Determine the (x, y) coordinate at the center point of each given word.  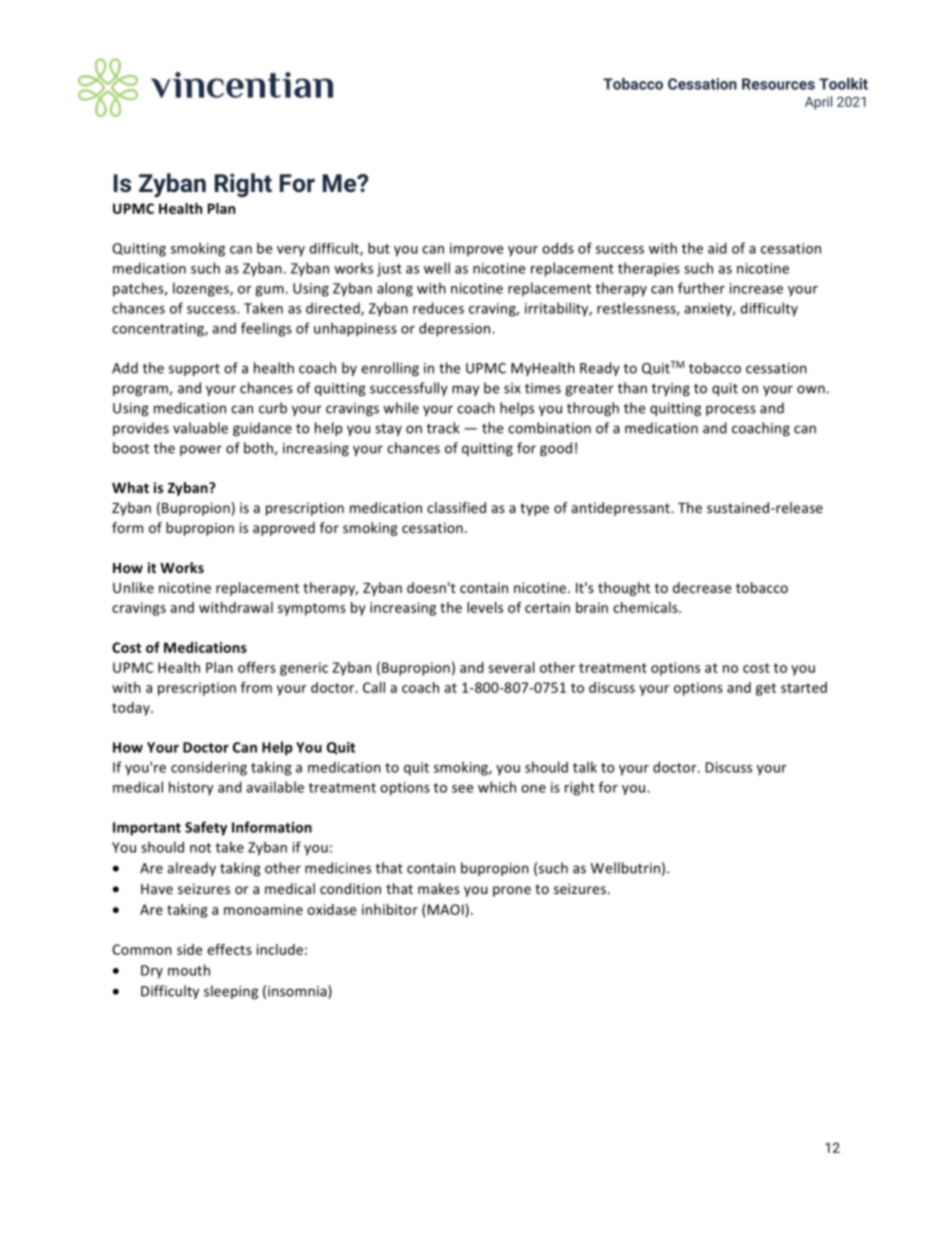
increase (756, 288)
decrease (702, 587)
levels (485, 607)
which (497, 787)
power (201, 450)
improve (476, 250)
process (731, 410)
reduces (438, 308)
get (766, 689)
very (291, 251)
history (191, 788)
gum (269, 291)
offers (257, 667)
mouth (189, 970)
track (443, 428)
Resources (778, 84)
